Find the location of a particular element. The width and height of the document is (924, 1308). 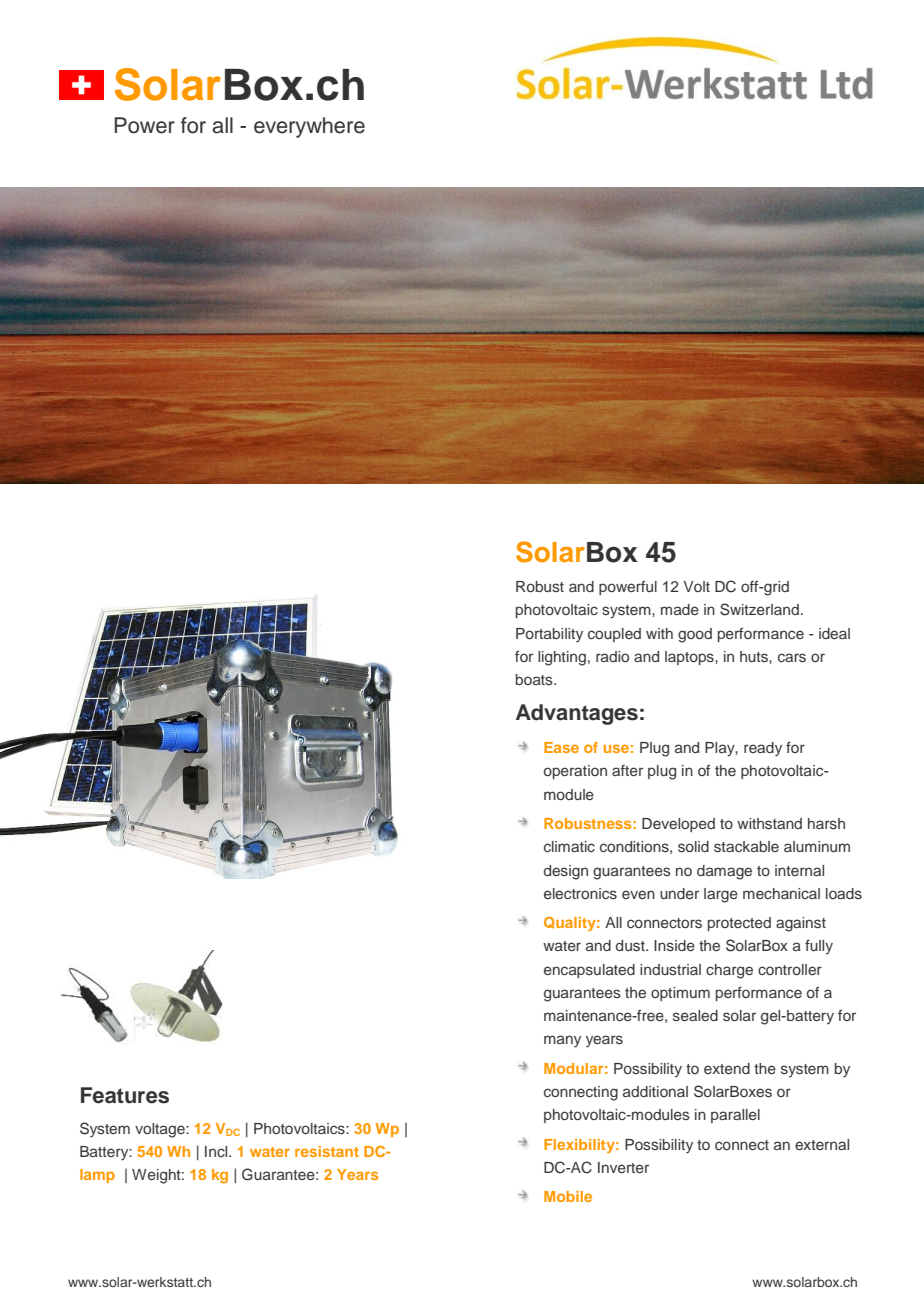

Incl is located at coordinates (217, 1151).
